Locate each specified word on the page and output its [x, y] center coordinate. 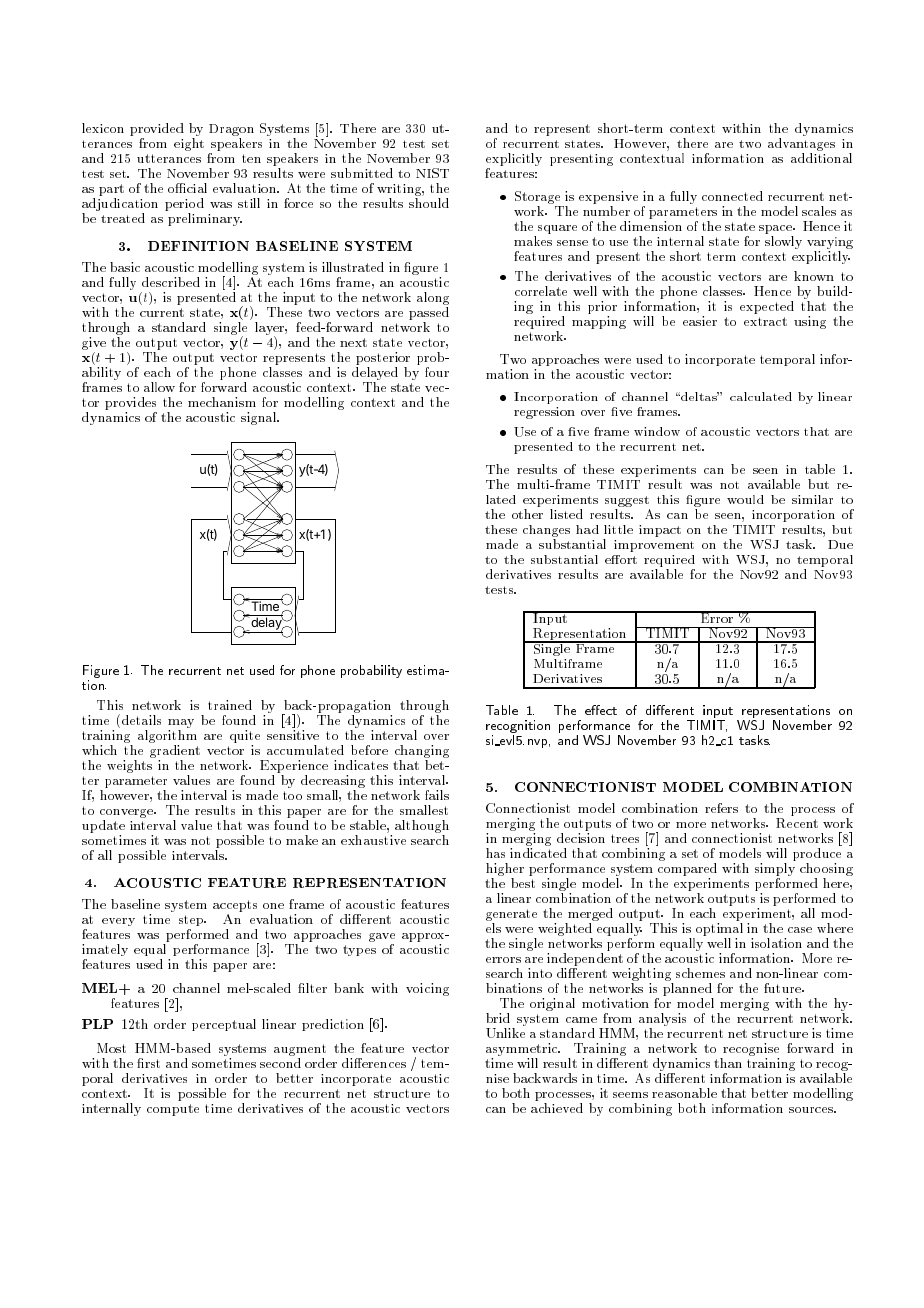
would [745, 499]
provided [157, 129]
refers [721, 808]
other [527, 514]
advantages [801, 146]
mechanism [222, 402]
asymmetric [522, 1049]
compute [173, 1110]
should [429, 203]
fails [437, 795]
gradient [175, 751]
